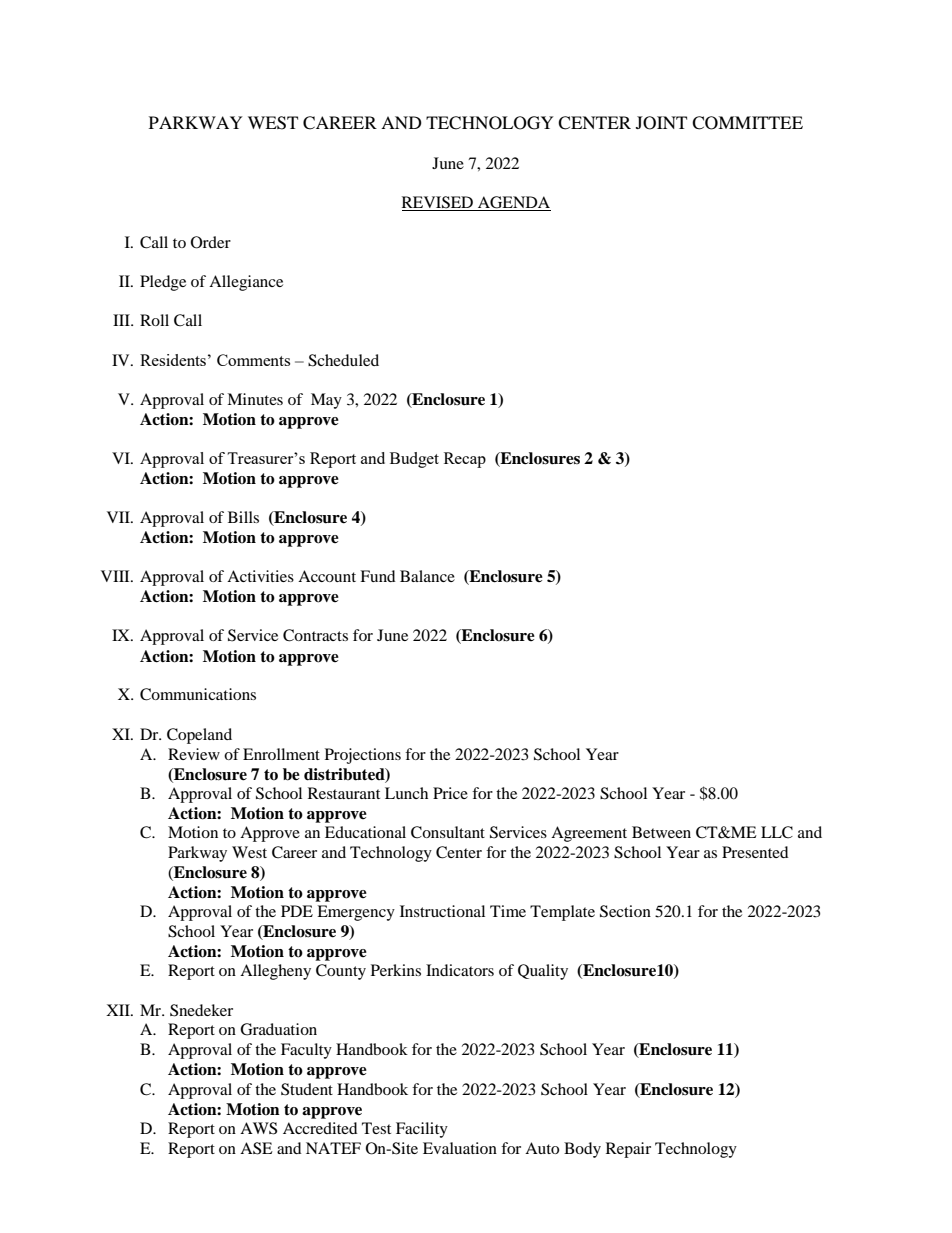 The image size is (952, 1233). What do you see at coordinates (439, 203) in the document?
I see `REVISED` at bounding box center [439, 203].
